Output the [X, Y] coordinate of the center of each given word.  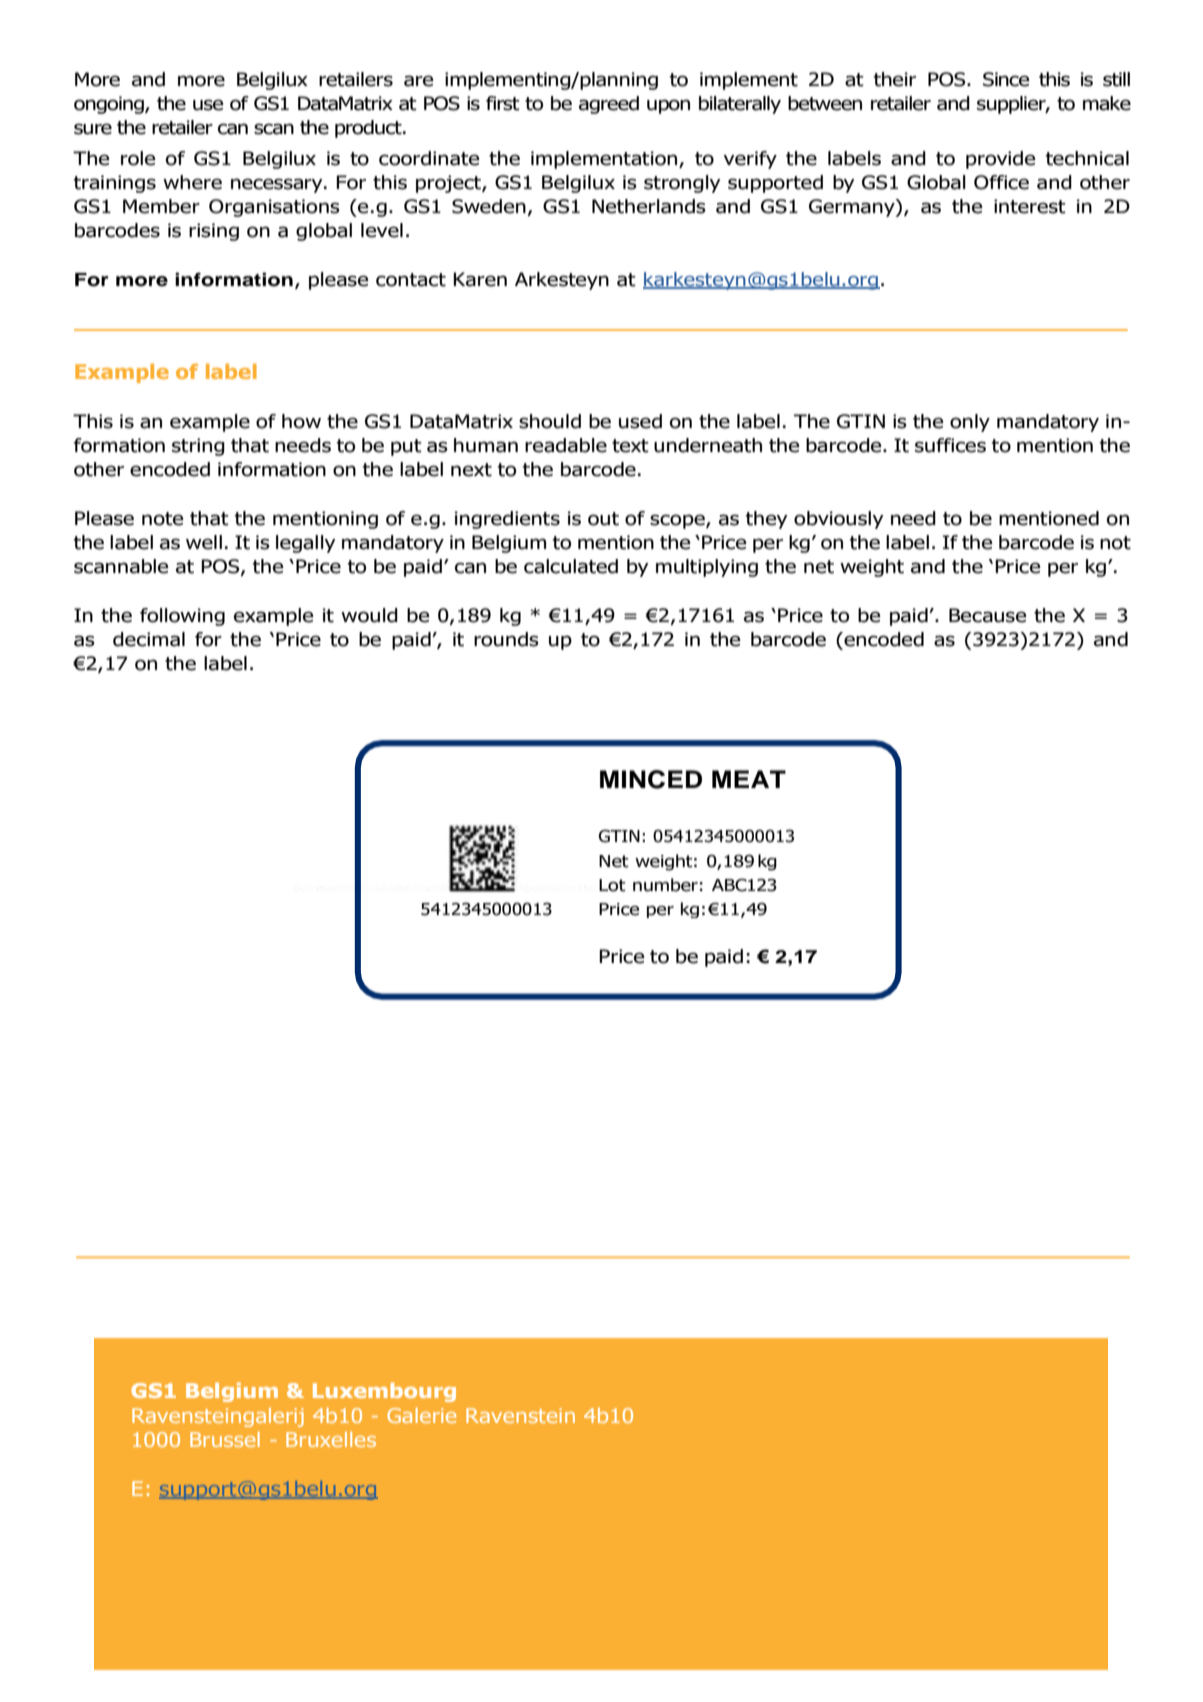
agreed [609, 105]
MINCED [651, 779]
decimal [149, 639]
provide [1001, 160]
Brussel [225, 1439]
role [138, 158]
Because [988, 615]
